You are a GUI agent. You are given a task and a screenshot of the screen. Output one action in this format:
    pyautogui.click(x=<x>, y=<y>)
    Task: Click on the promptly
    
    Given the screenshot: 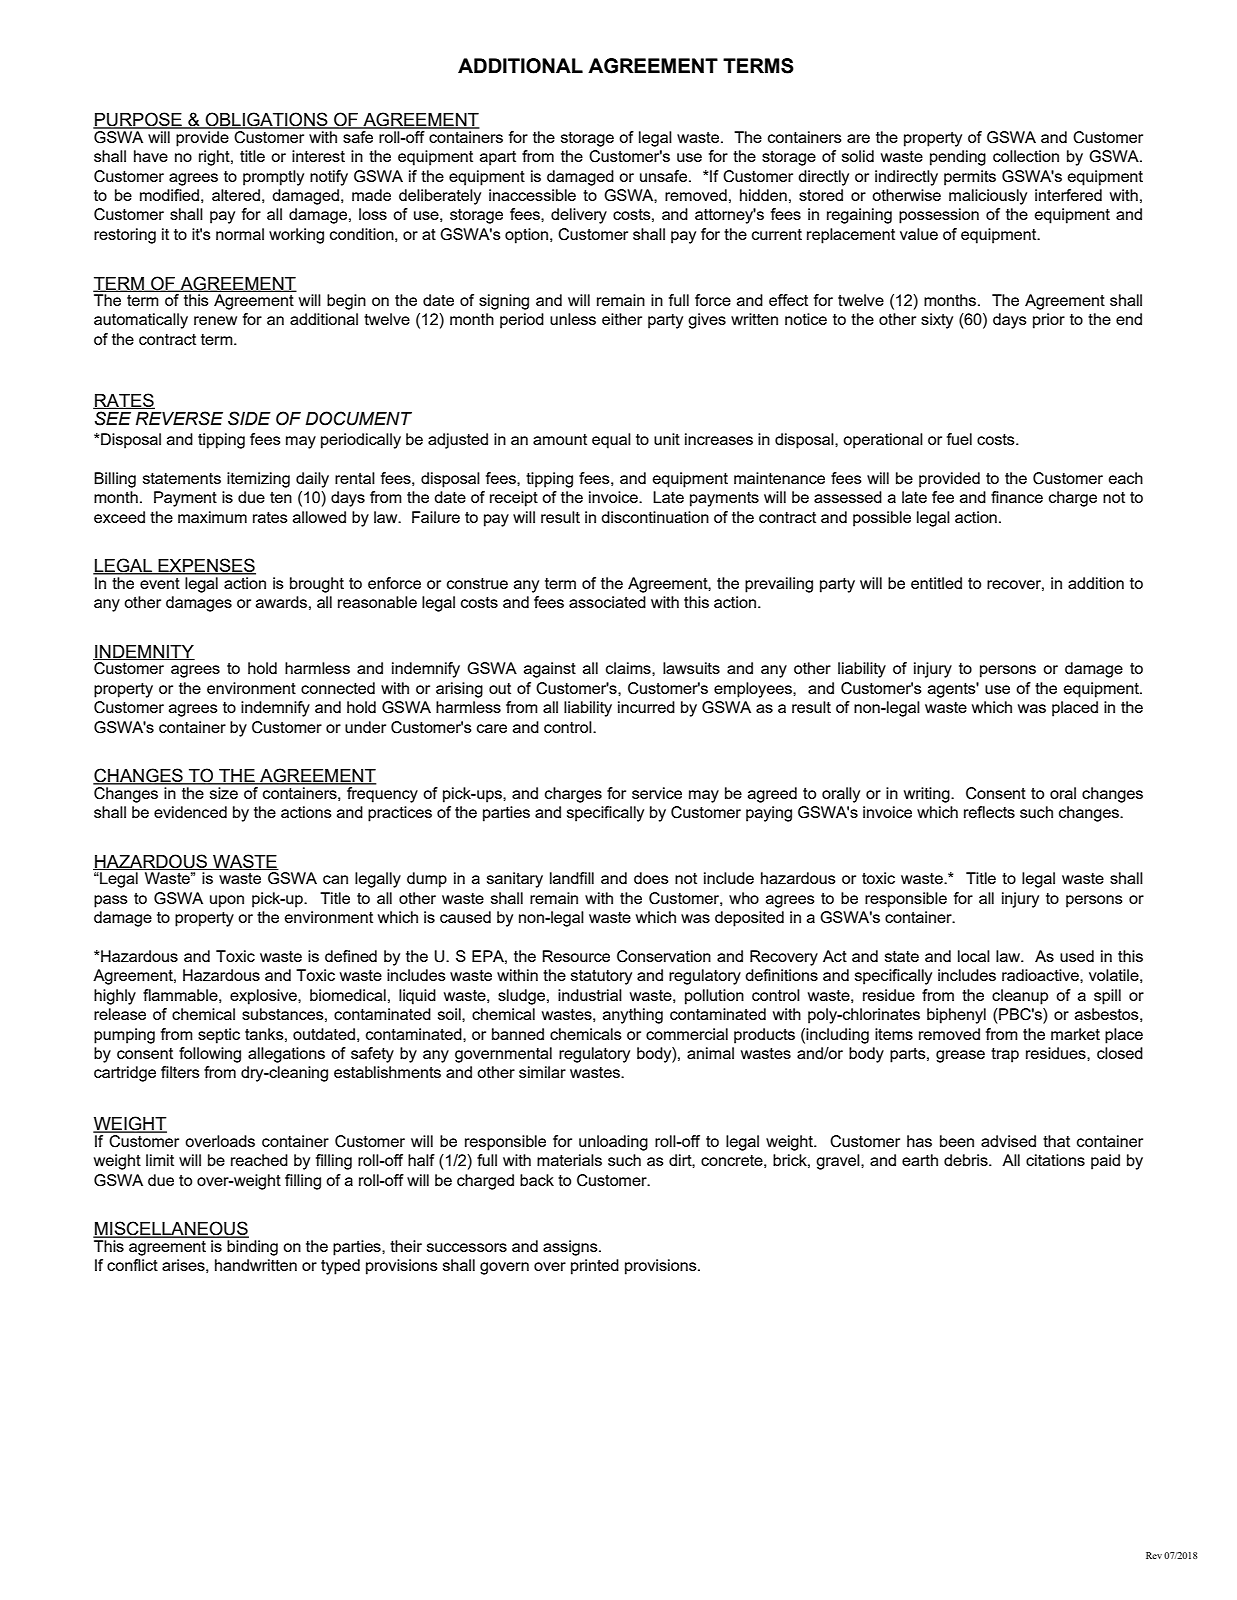 What is the action you would take?
    pyautogui.click(x=273, y=178)
